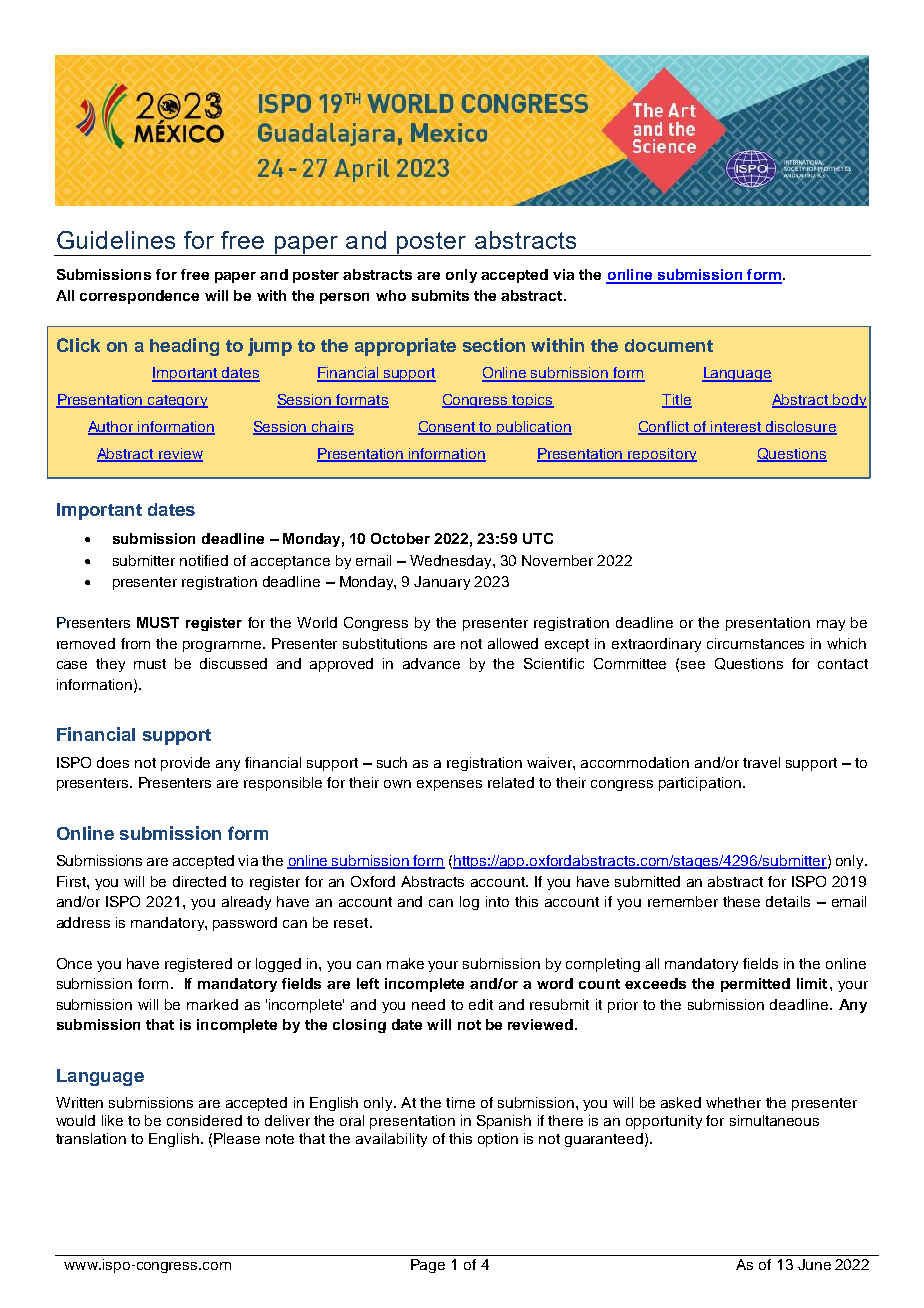  What do you see at coordinates (662, 455) in the page?
I see `repository` at bounding box center [662, 455].
